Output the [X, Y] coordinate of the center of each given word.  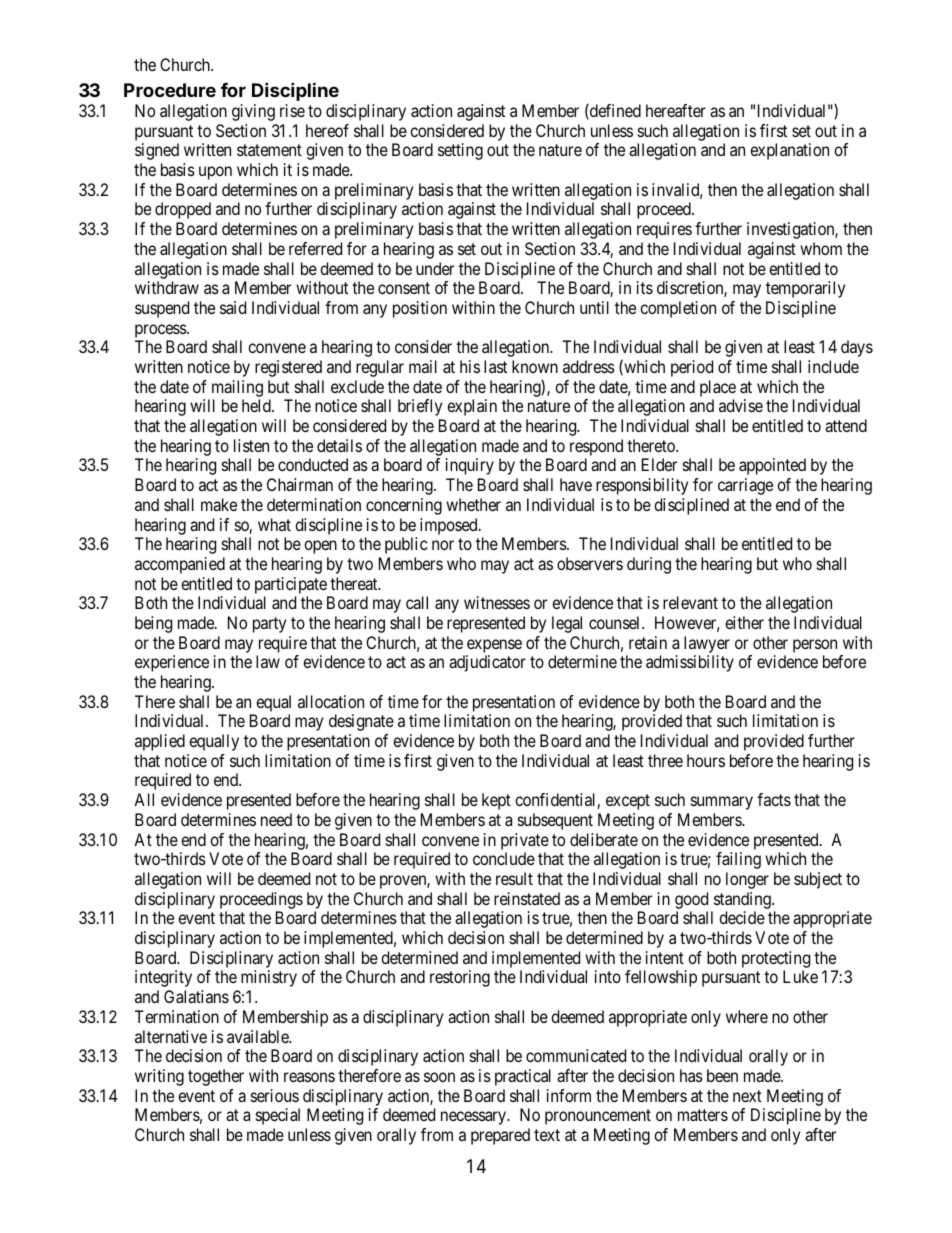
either [744, 622]
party [269, 625]
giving [253, 112]
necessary [475, 1118]
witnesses [497, 602]
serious [275, 1095]
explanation [789, 151]
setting [460, 151]
